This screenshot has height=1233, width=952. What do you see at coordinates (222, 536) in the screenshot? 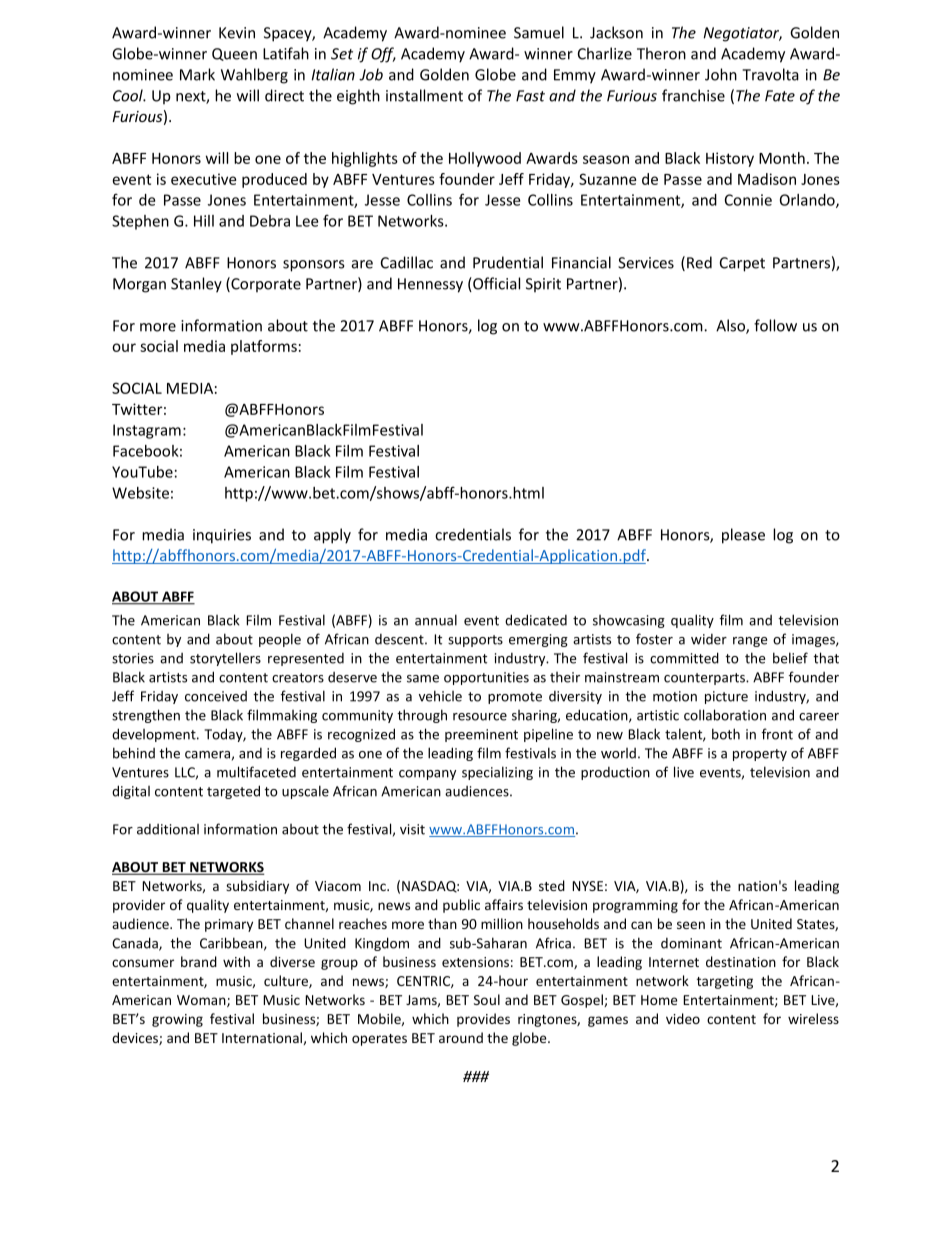
I see `inquiries` at bounding box center [222, 536].
